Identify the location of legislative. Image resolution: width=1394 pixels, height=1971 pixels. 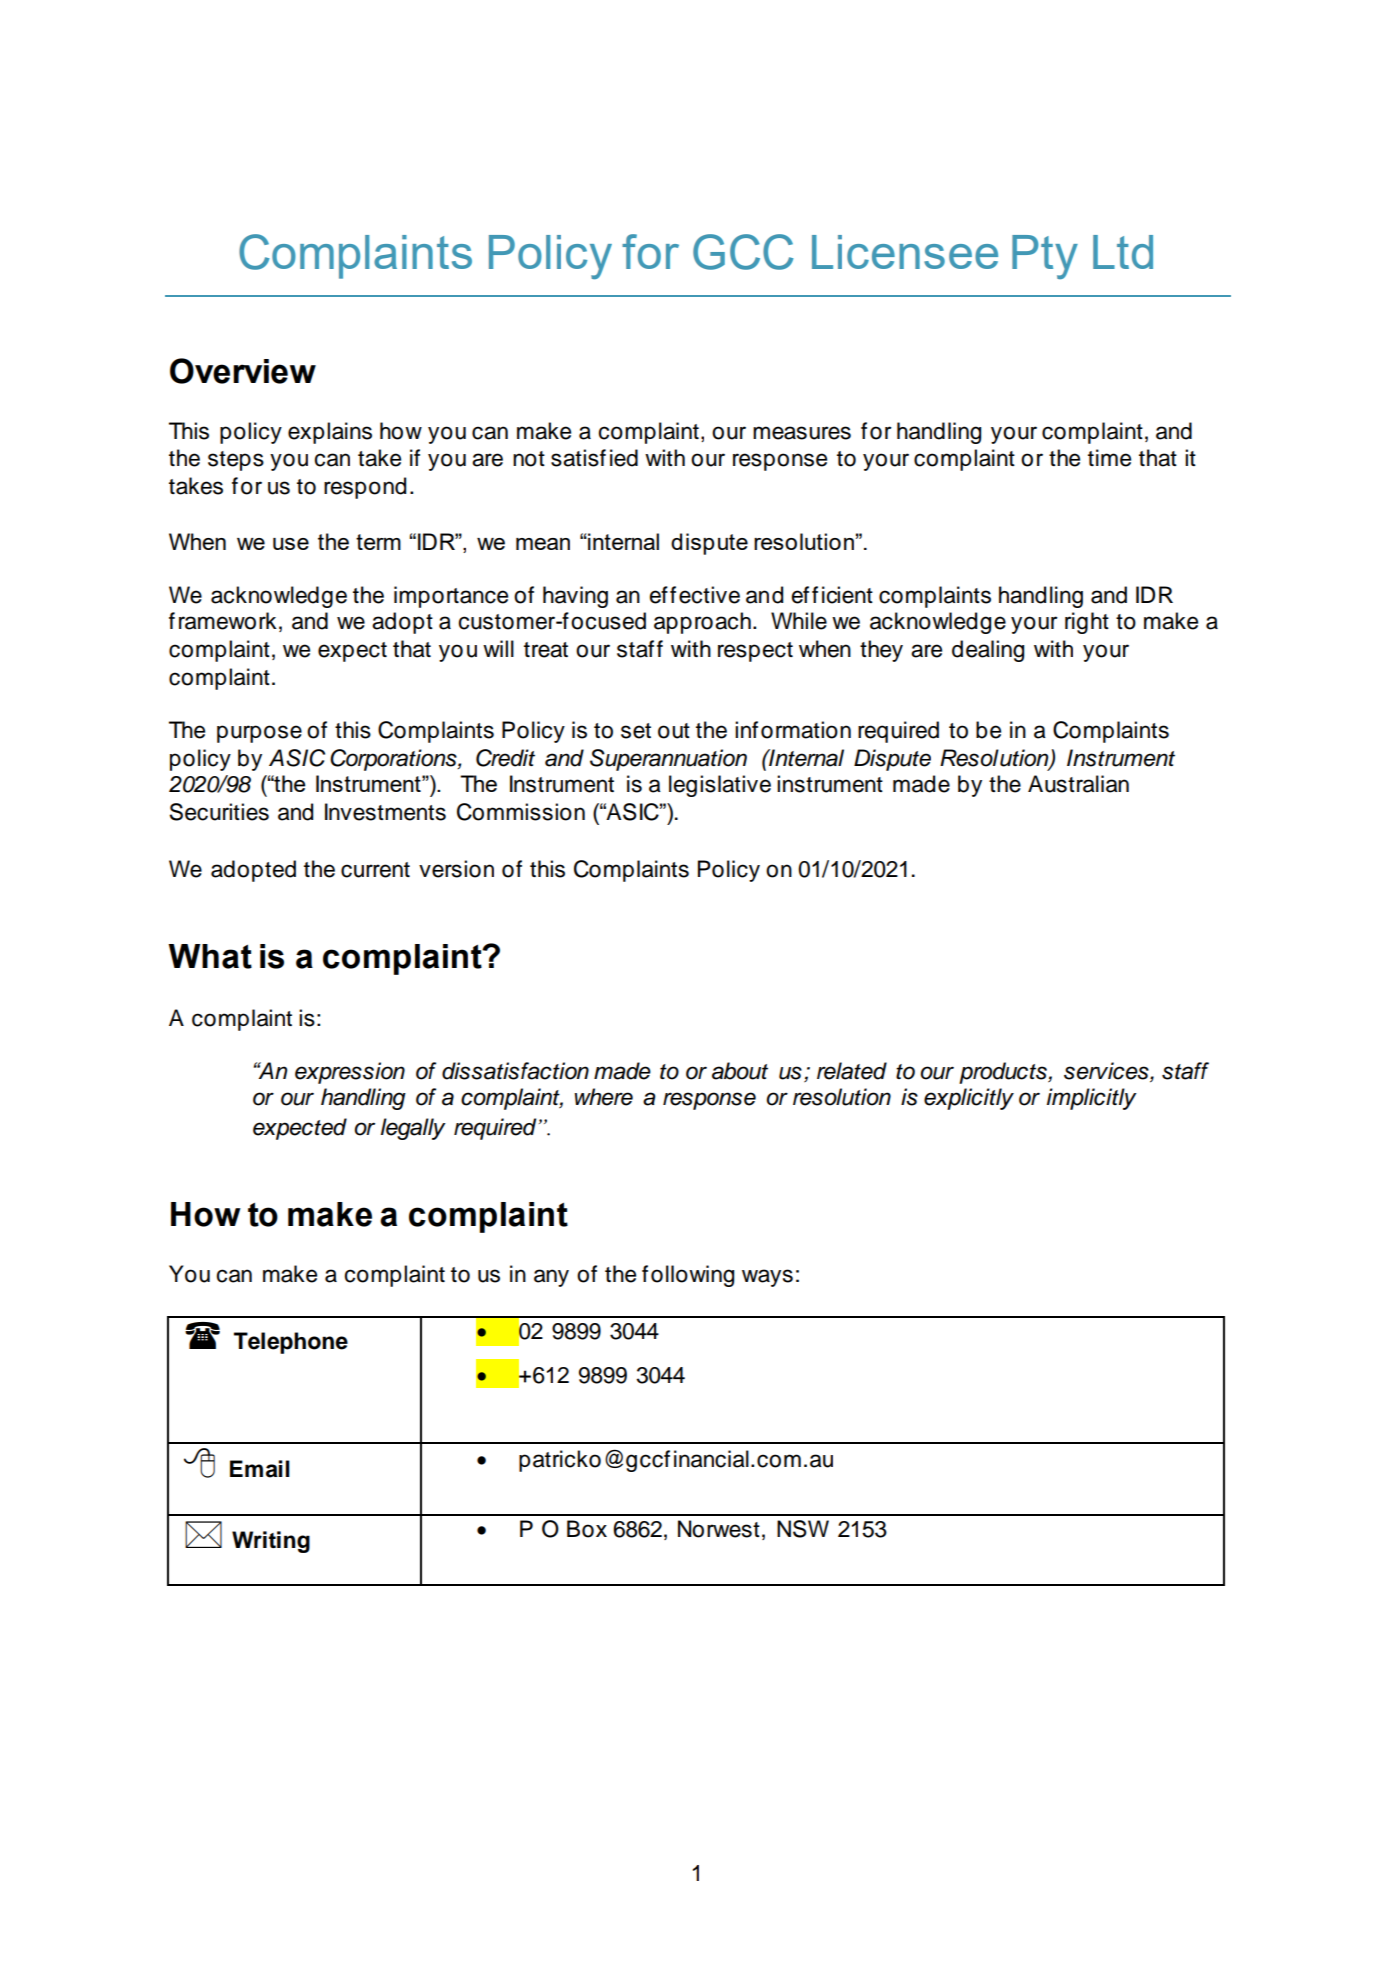
(720, 786).
